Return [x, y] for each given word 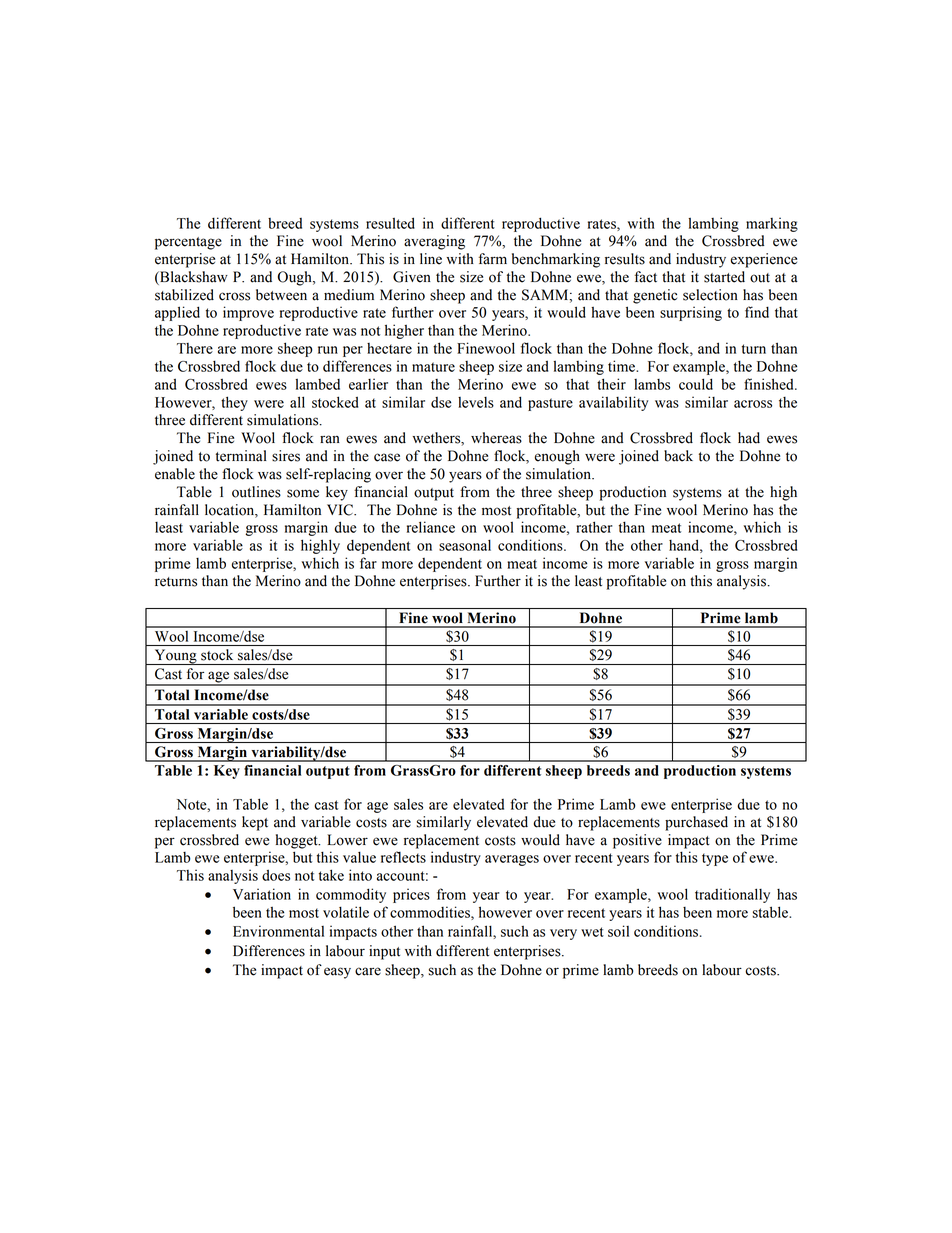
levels [476, 402]
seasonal [465, 545]
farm [493, 259]
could [696, 384]
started [724, 277]
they [234, 403]
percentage [188, 243]
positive [637, 841]
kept [255, 823]
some [303, 493]
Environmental [278, 931]
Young [175, 657]
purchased [696, 823]
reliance [431, 527]
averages [512, 860]
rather [594, 527]
